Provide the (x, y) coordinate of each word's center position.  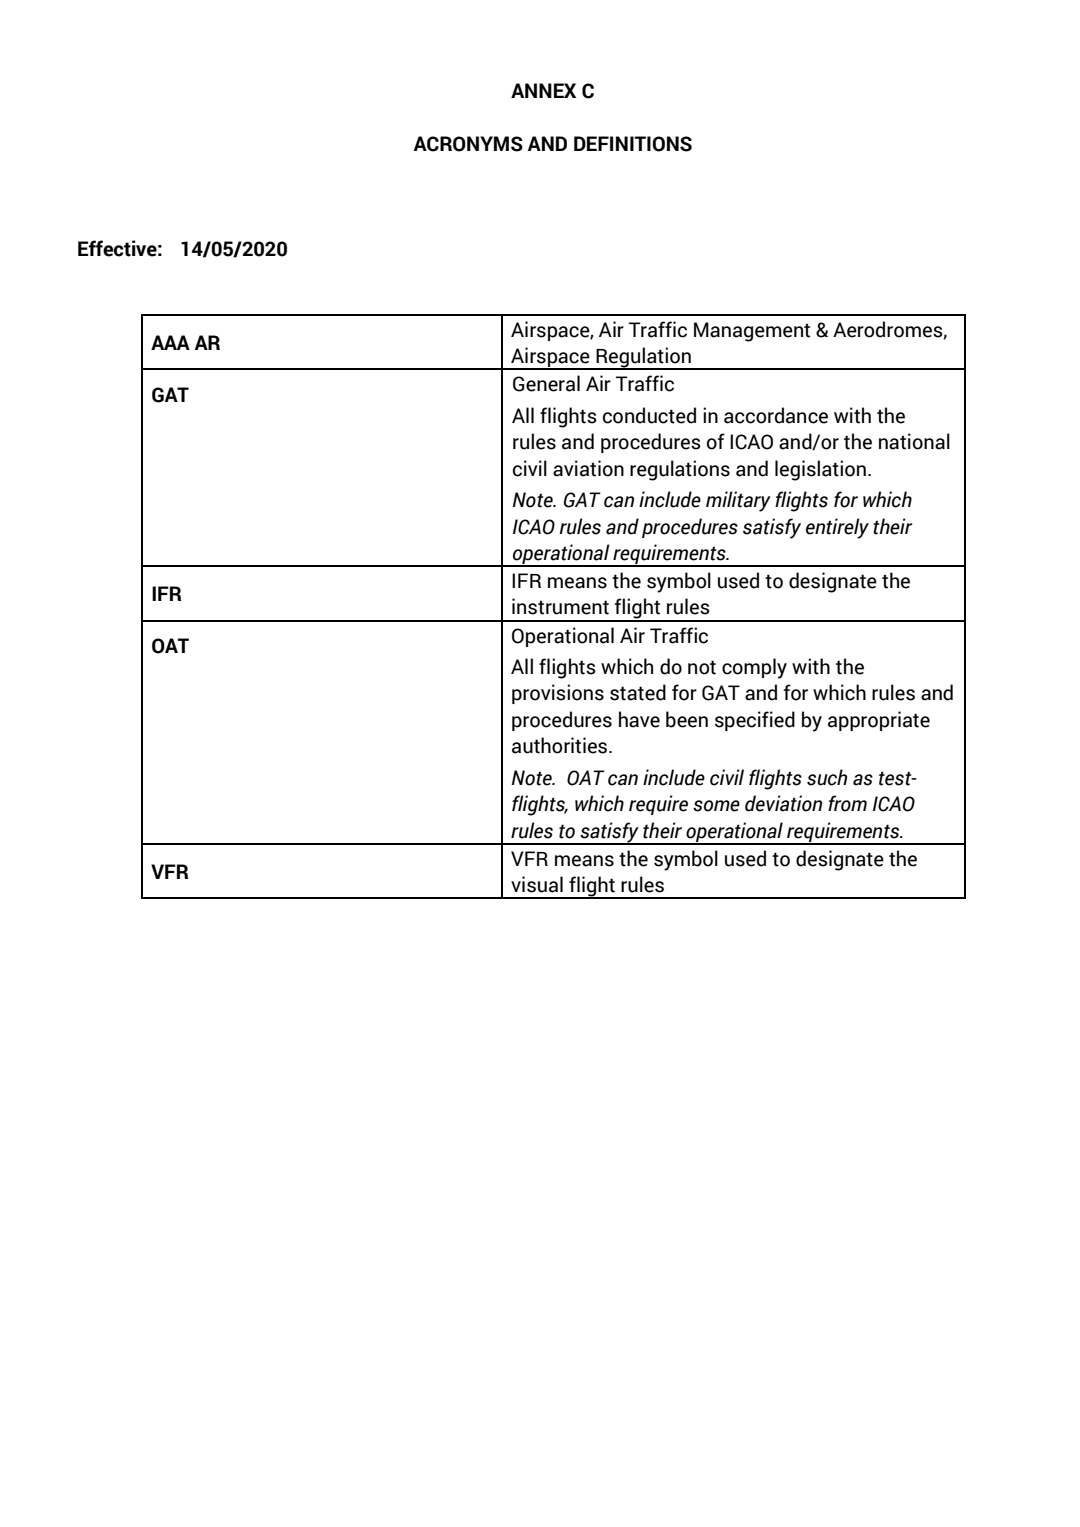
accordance (776, 415)
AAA (170, 342)
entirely (837, 528)
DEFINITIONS (633, 144)
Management (752, 332)
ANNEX (543, 90)
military (738, 501)
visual (537, 884)
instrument (560, 606)
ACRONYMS (468, 144)
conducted (649, 415)
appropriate (879, 721)
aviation (588, 468)
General (546, 383)
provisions (558, 694)
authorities (561, 745)
